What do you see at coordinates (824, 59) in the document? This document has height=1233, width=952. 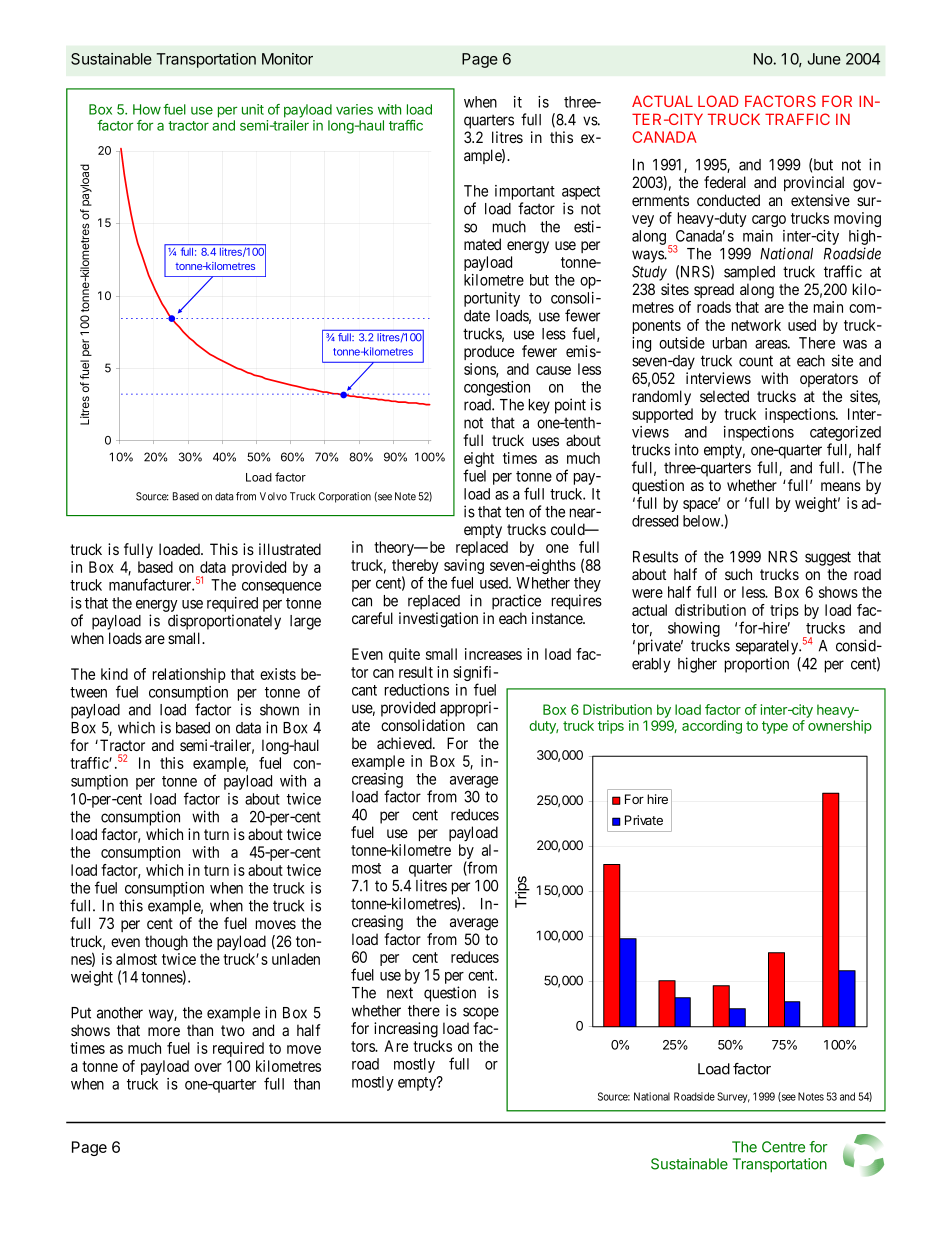 I see `June` at bounding box center [824, 59].
